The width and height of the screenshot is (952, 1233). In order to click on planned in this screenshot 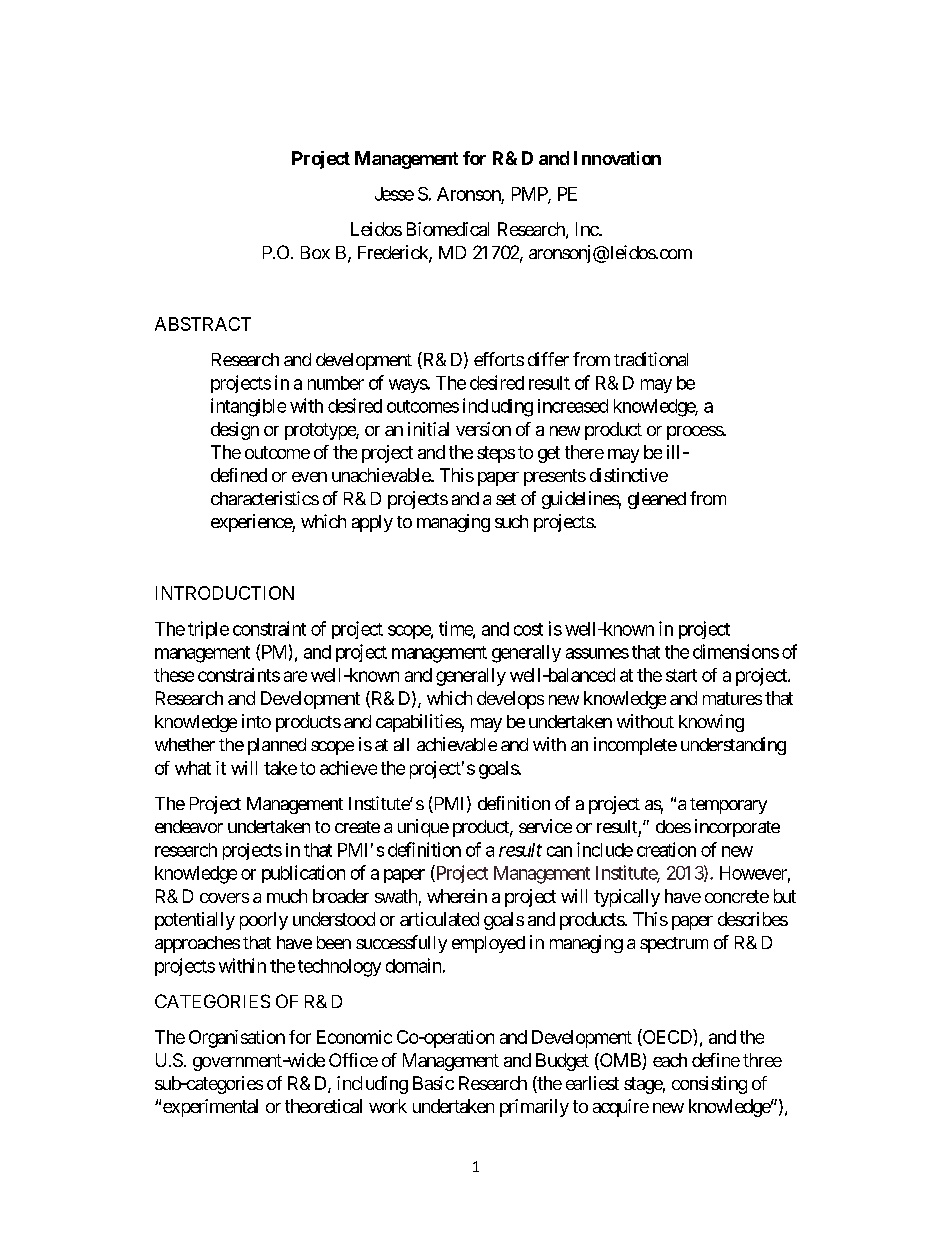, I will do `click(277, 746)`.
